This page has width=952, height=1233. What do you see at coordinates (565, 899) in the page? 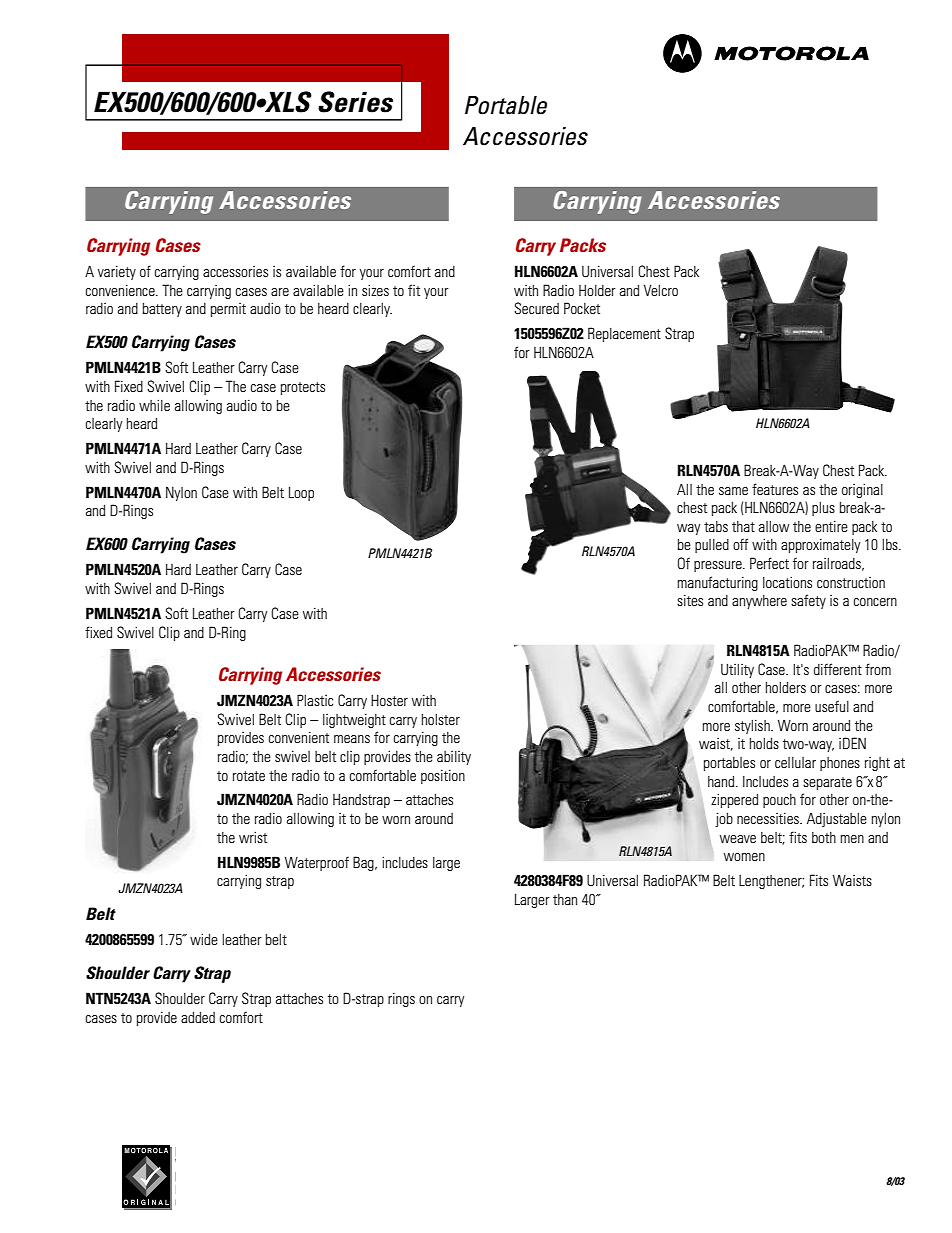
I see `than` at bounding box center [565, 899].
